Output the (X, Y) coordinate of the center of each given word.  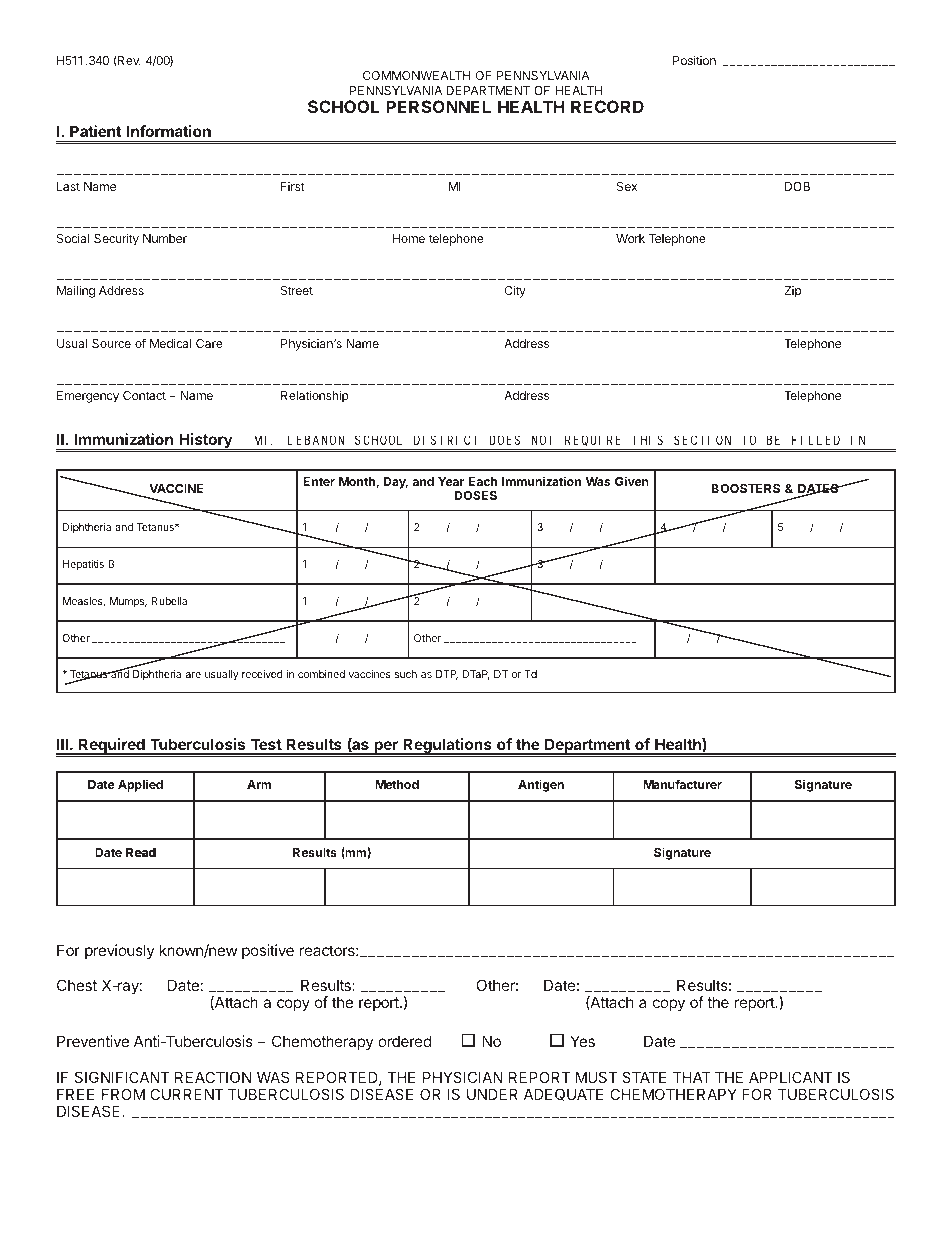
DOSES (476, 495)
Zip (792, 292)
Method (397, 784)
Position (694, 60)
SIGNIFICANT (122, 1077)
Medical (170, 343)
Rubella (169, 601)
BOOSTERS (746, 488)
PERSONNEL (438, 106)
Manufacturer (682, 784)
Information (169, 131)
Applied (140, 785)
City (515, 291)
